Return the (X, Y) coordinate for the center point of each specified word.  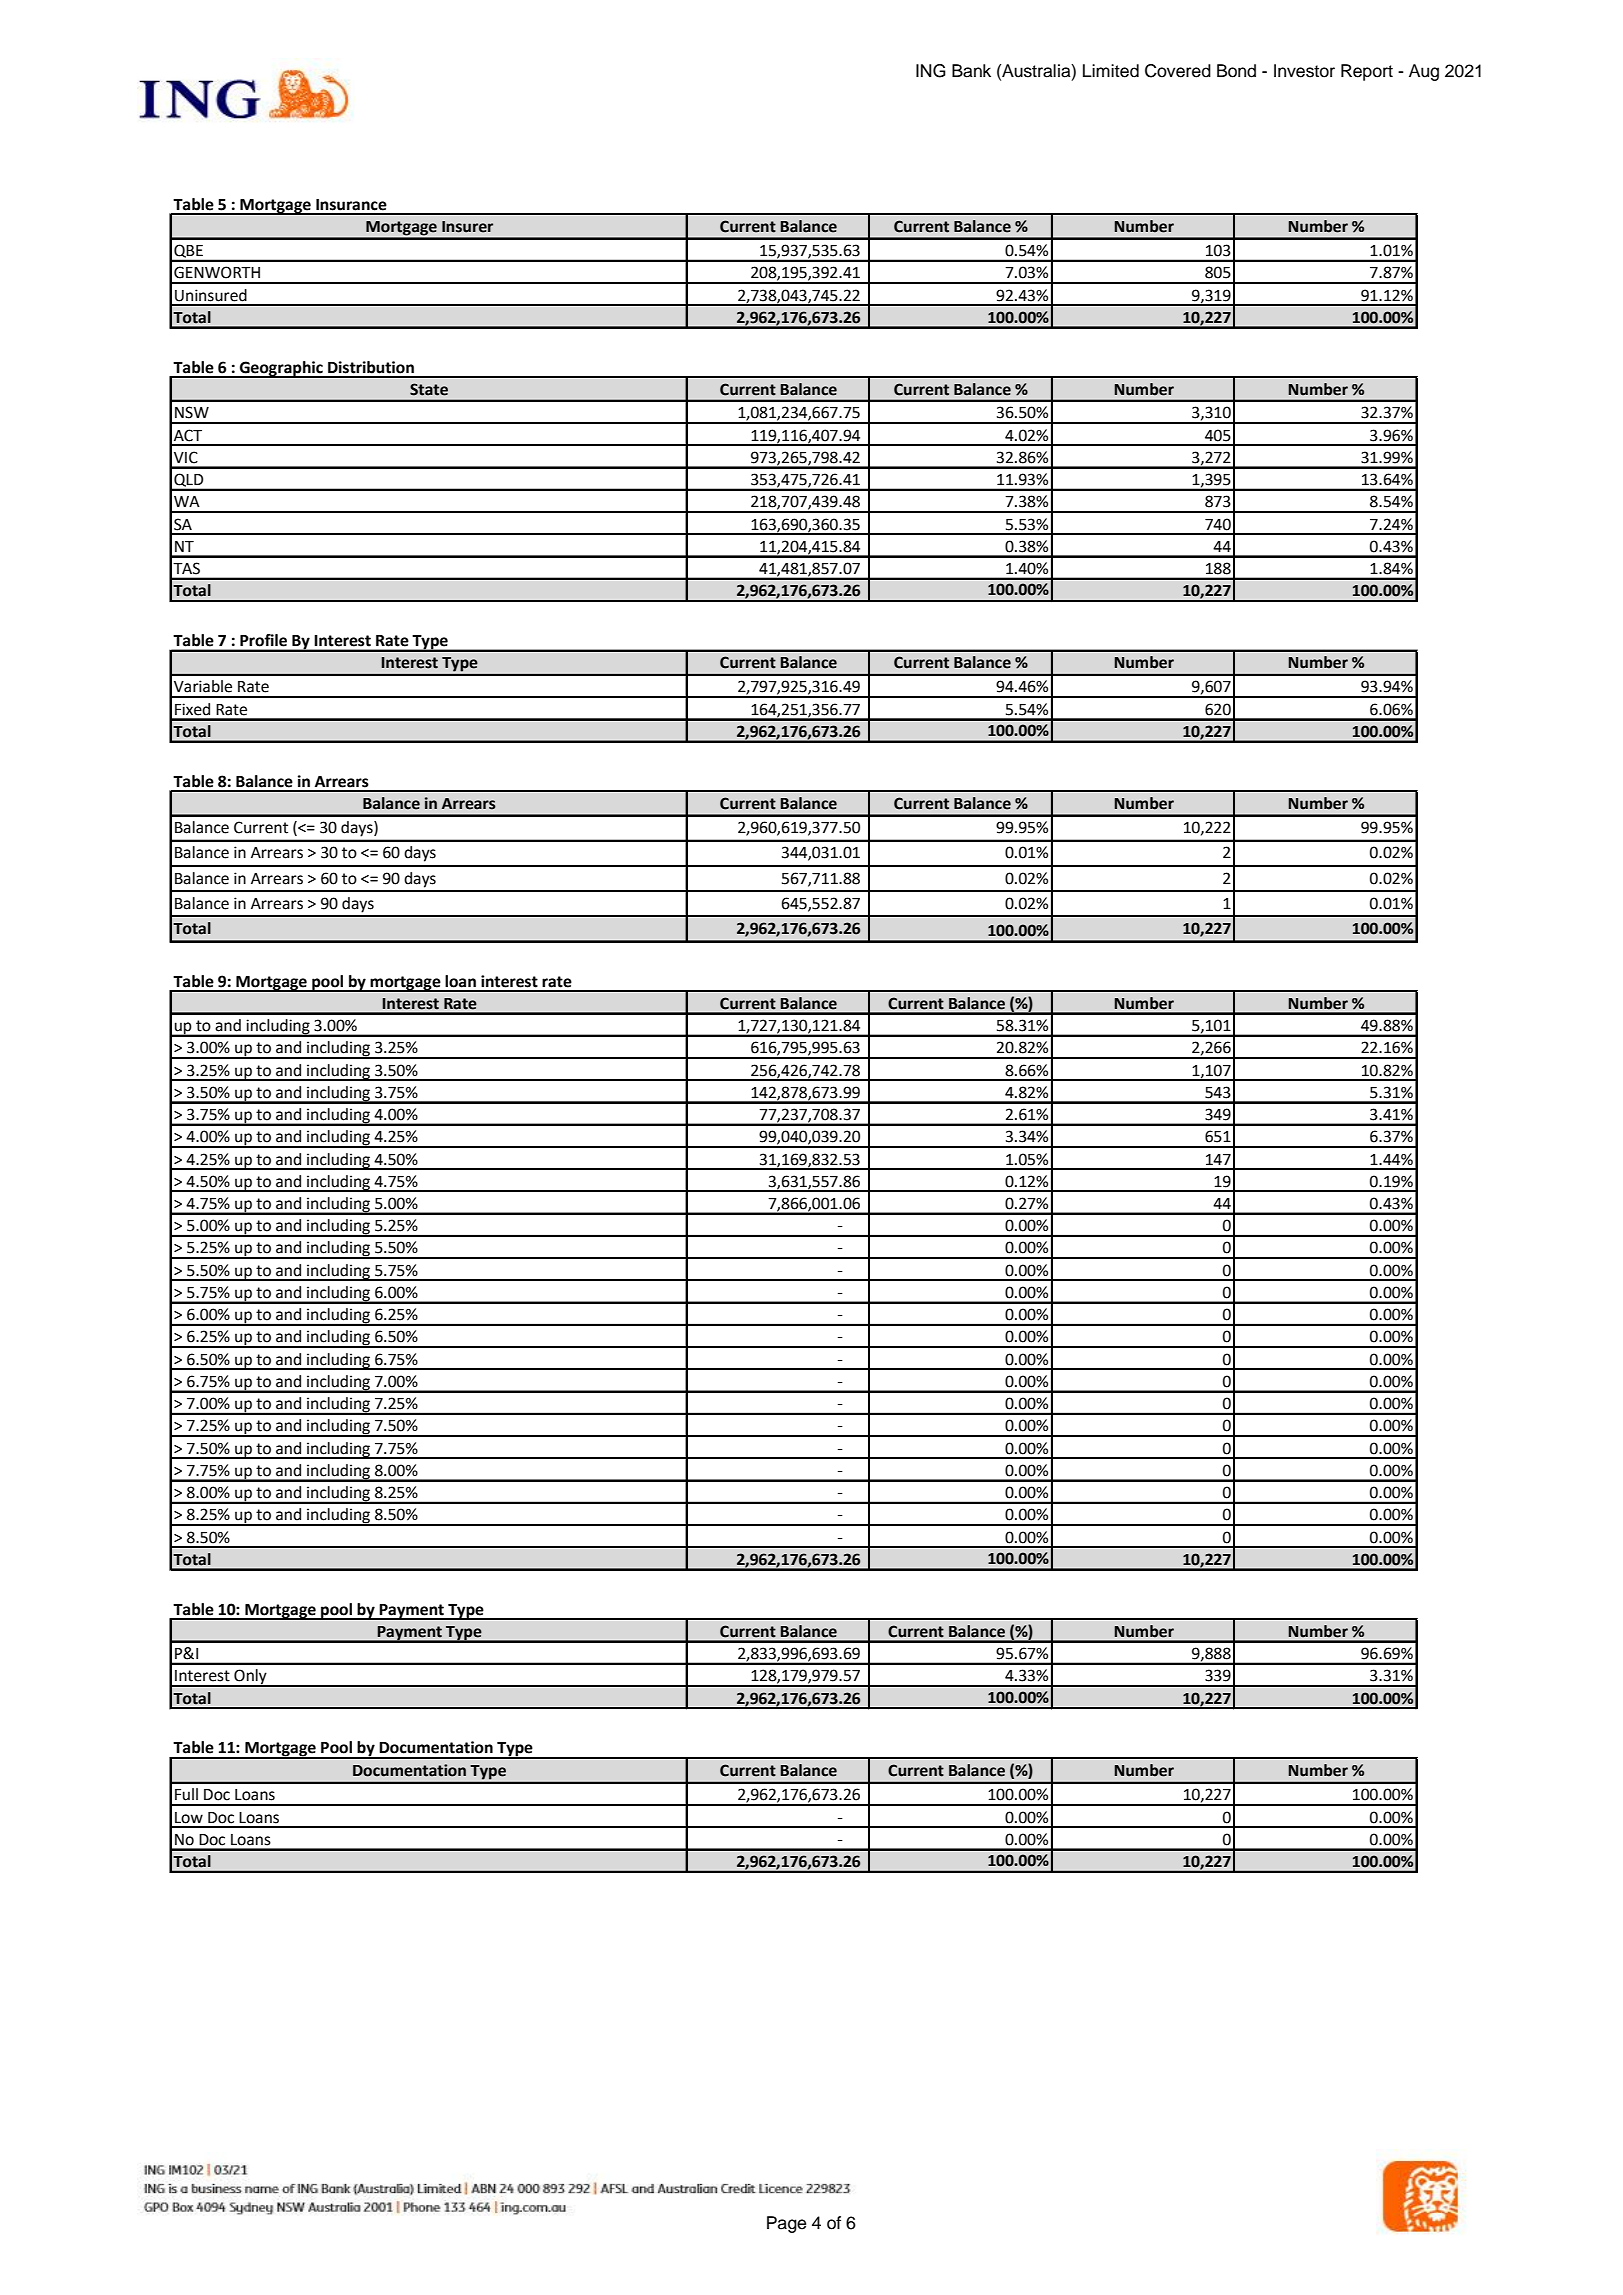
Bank (971, 71)
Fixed (192, 709)
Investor (1304, 71)
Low (189, 1818)
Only (250, 1678)
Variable (203, 686)
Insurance (351, 205)
